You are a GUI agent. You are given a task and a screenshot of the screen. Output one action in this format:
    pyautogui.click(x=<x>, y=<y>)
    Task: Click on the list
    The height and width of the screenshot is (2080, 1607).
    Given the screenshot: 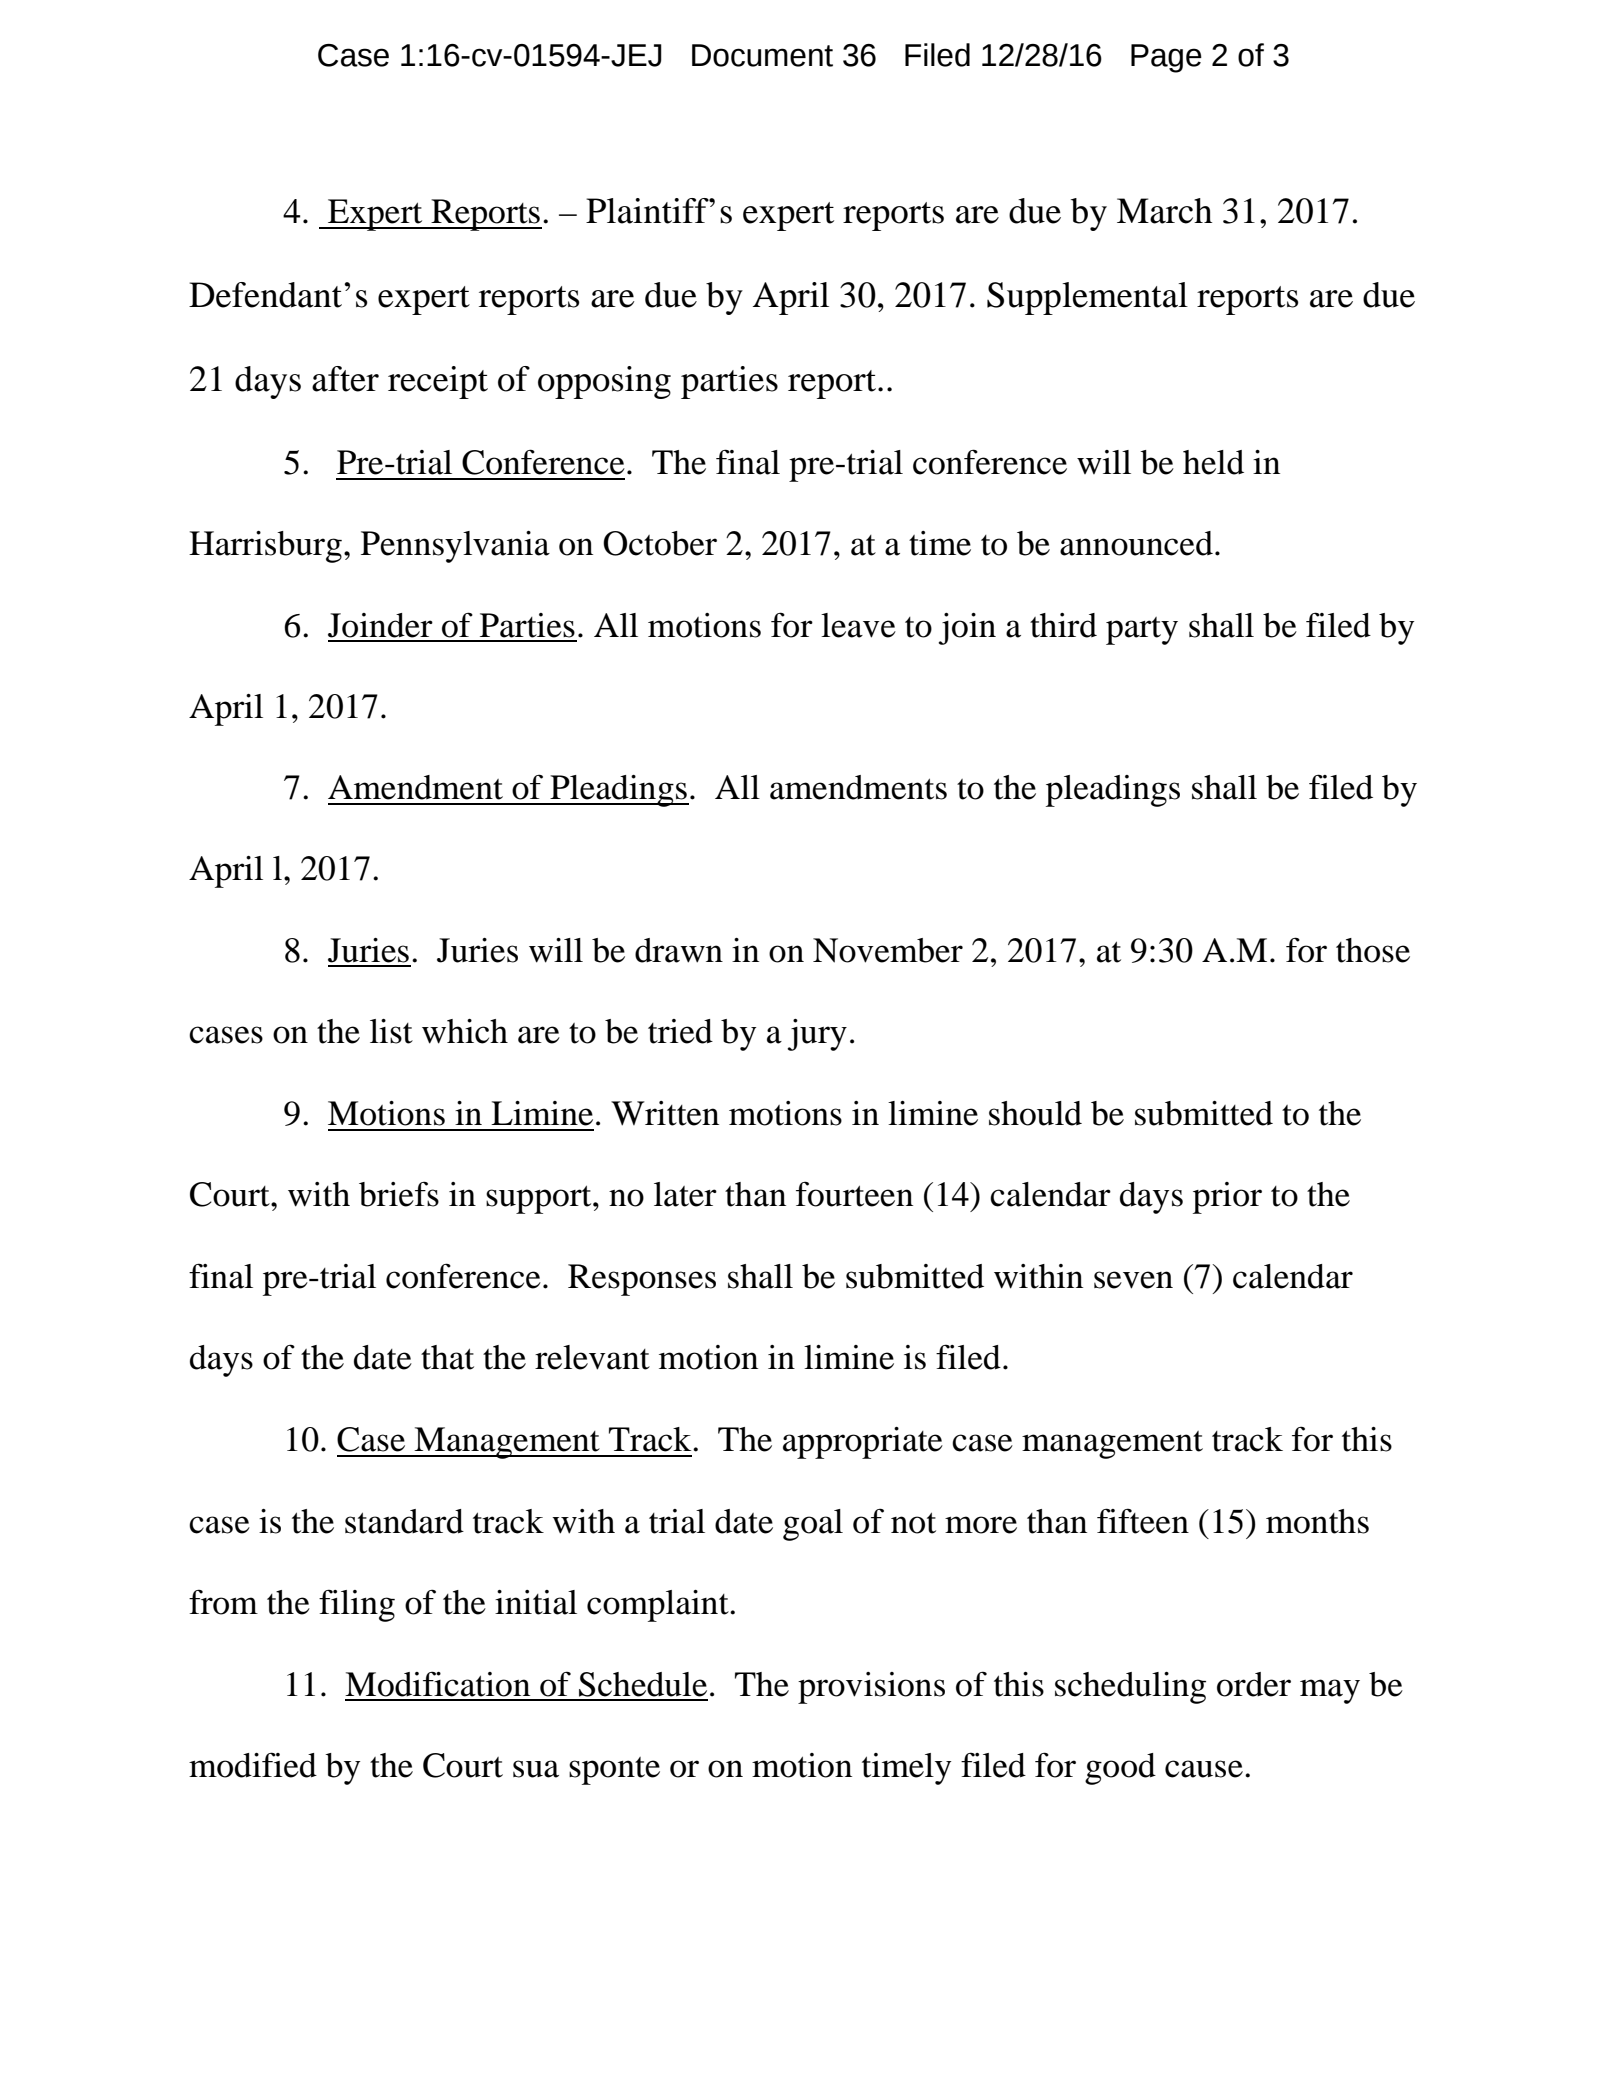 What is the action you would take?
    pyautogui.click(x=391, y=1031)
